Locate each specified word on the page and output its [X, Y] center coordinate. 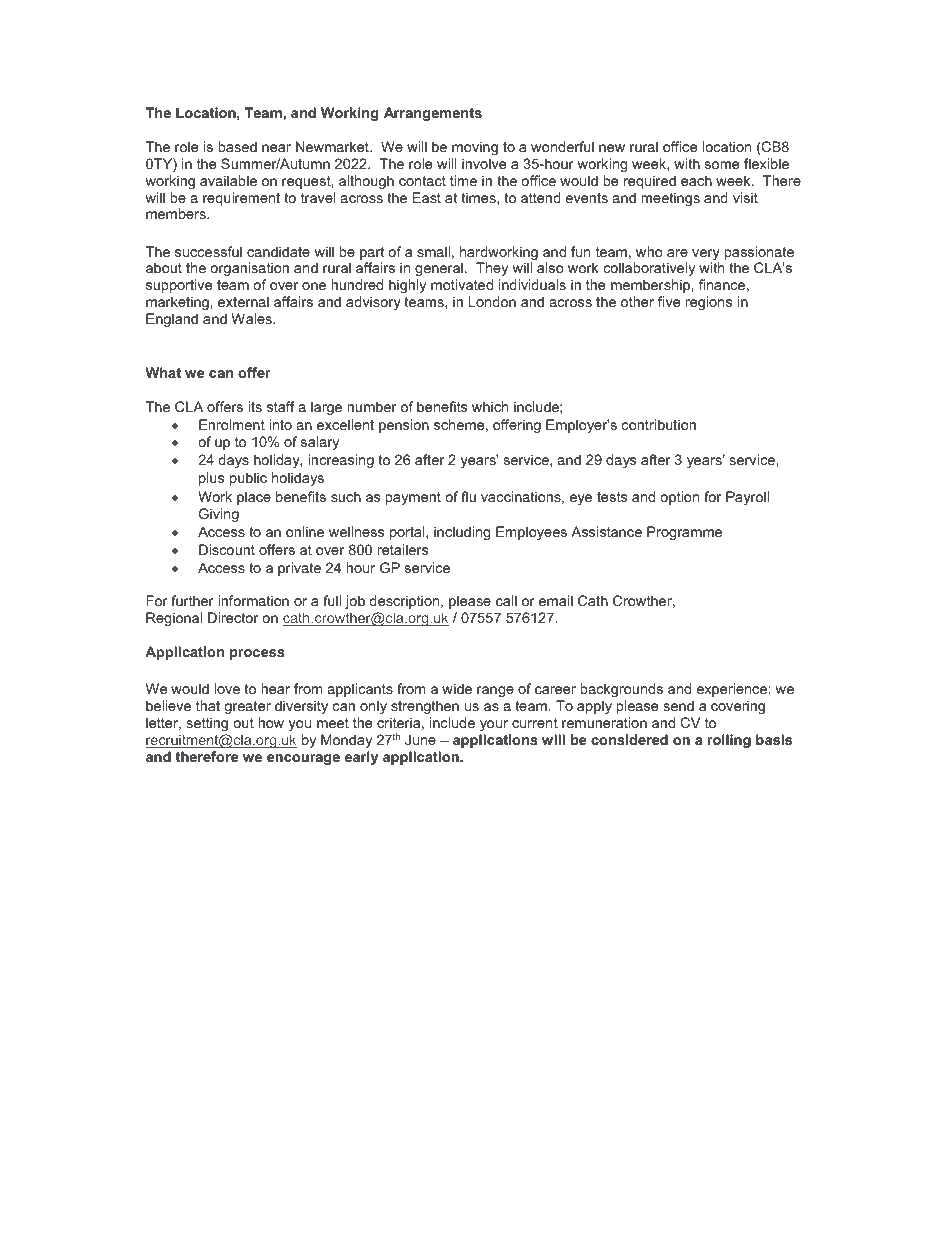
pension [404, 426]
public [248, 479]
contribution [659, 424]
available [228, 180]
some [722, 165]
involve [484, 163]
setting [207, 724]
